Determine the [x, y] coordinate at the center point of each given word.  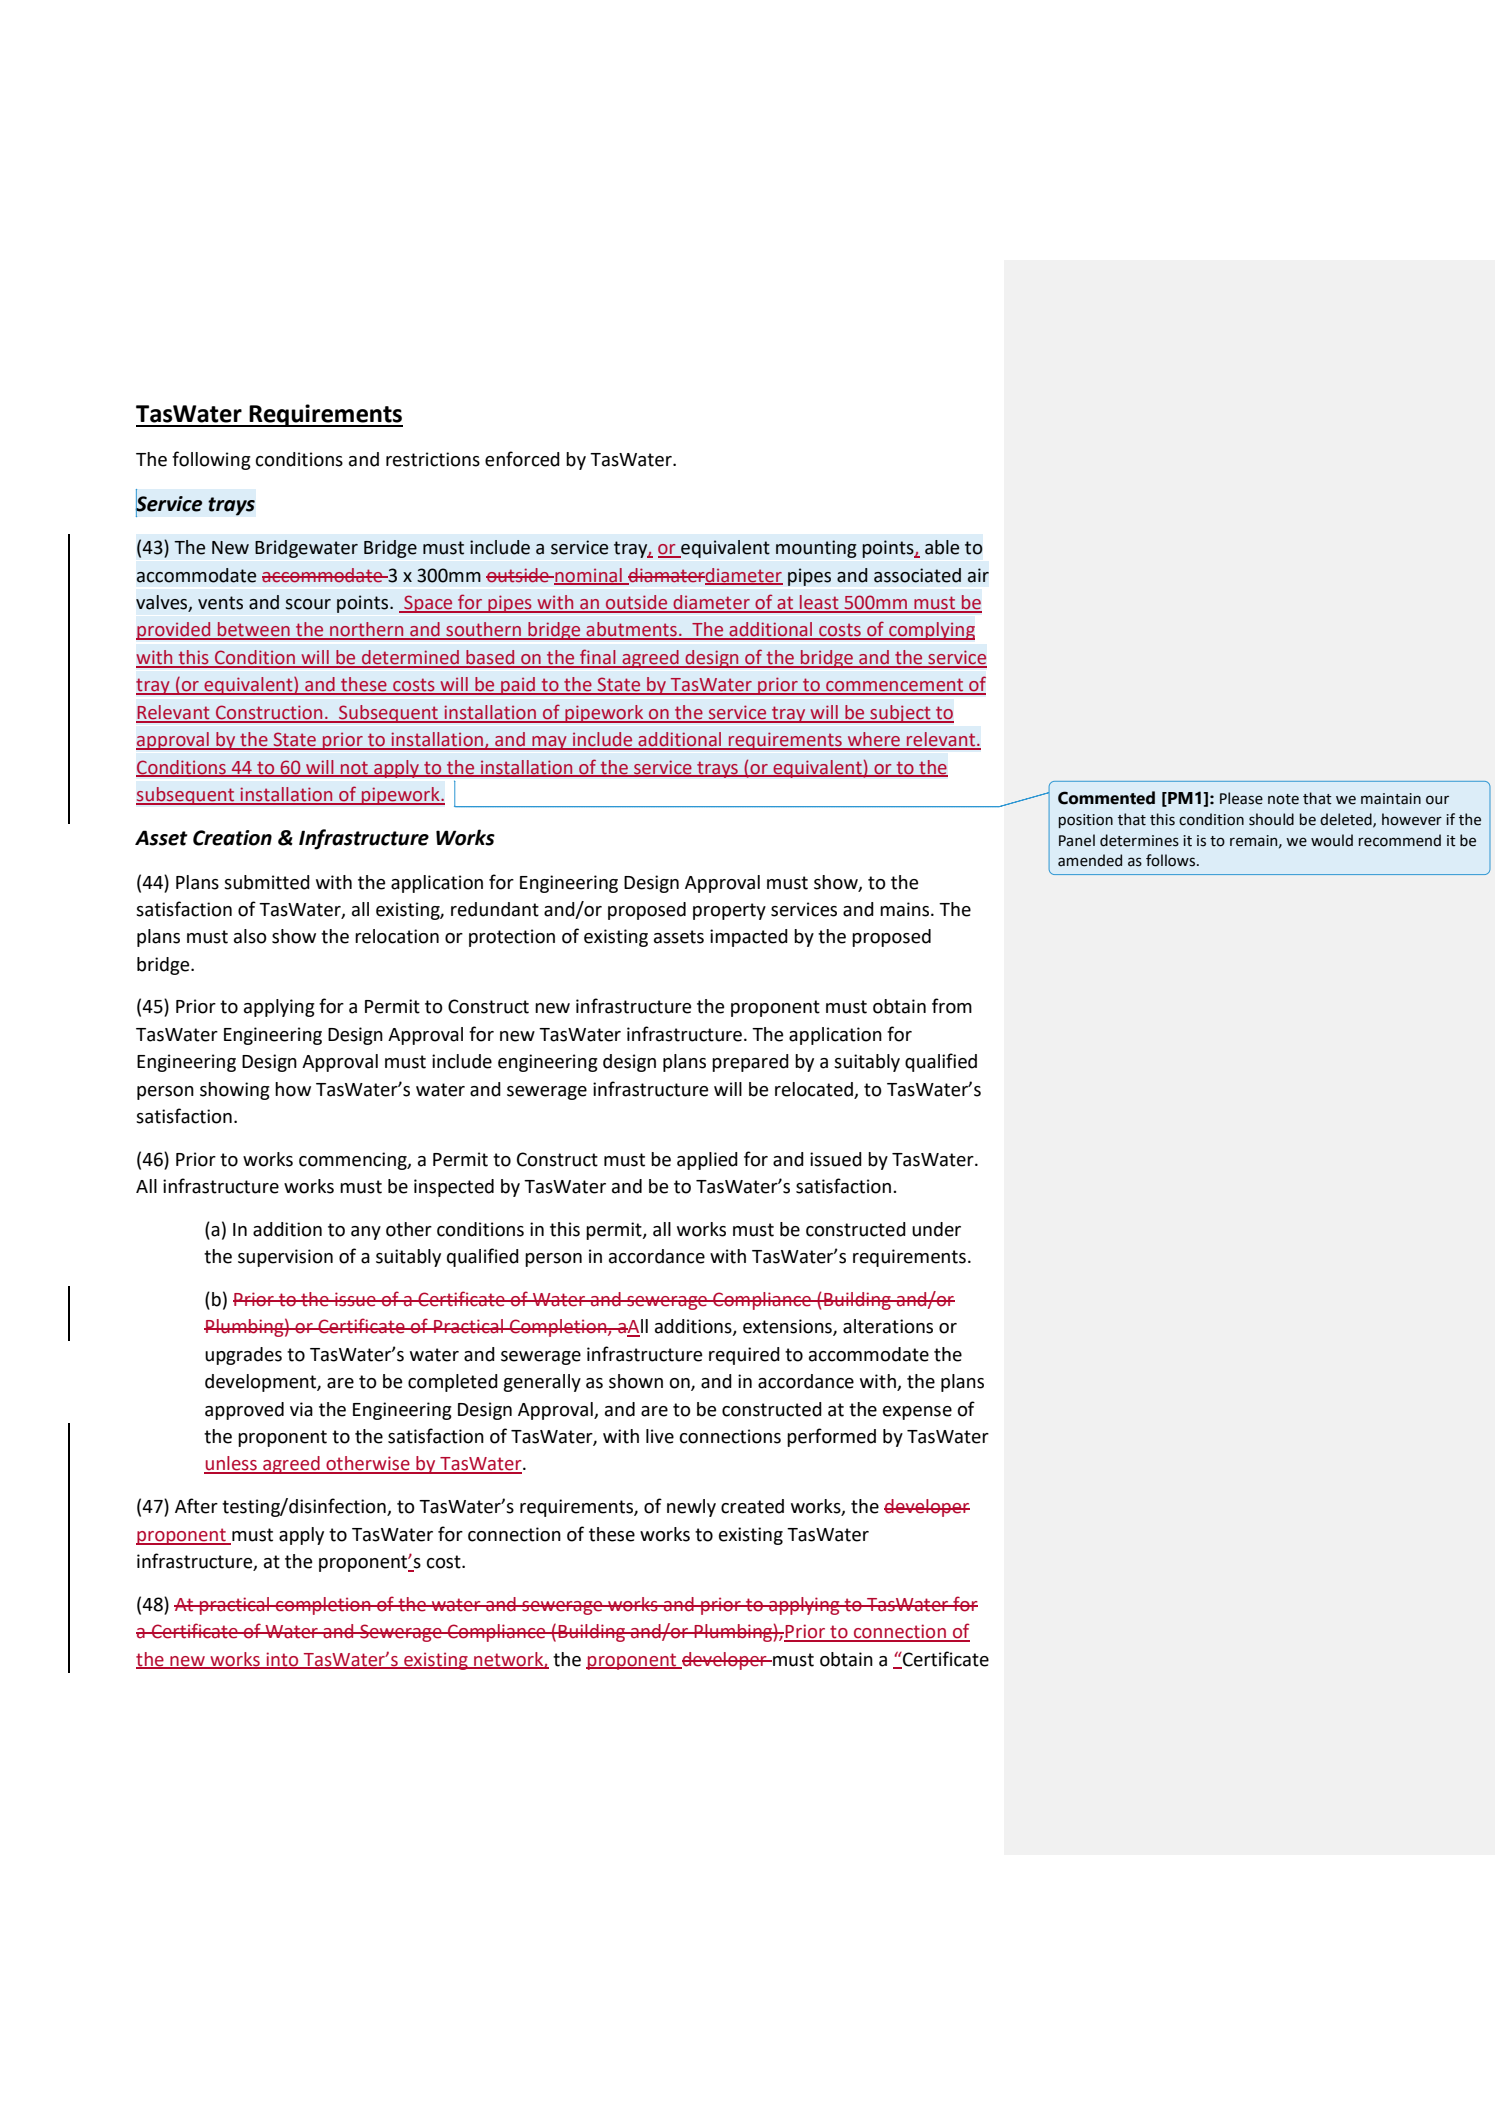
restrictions [433, 459]
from [952, 1006]
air [978, 575]
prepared [750, 1063]
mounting [816, 549]
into [282, 1660]
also [250, 936]
